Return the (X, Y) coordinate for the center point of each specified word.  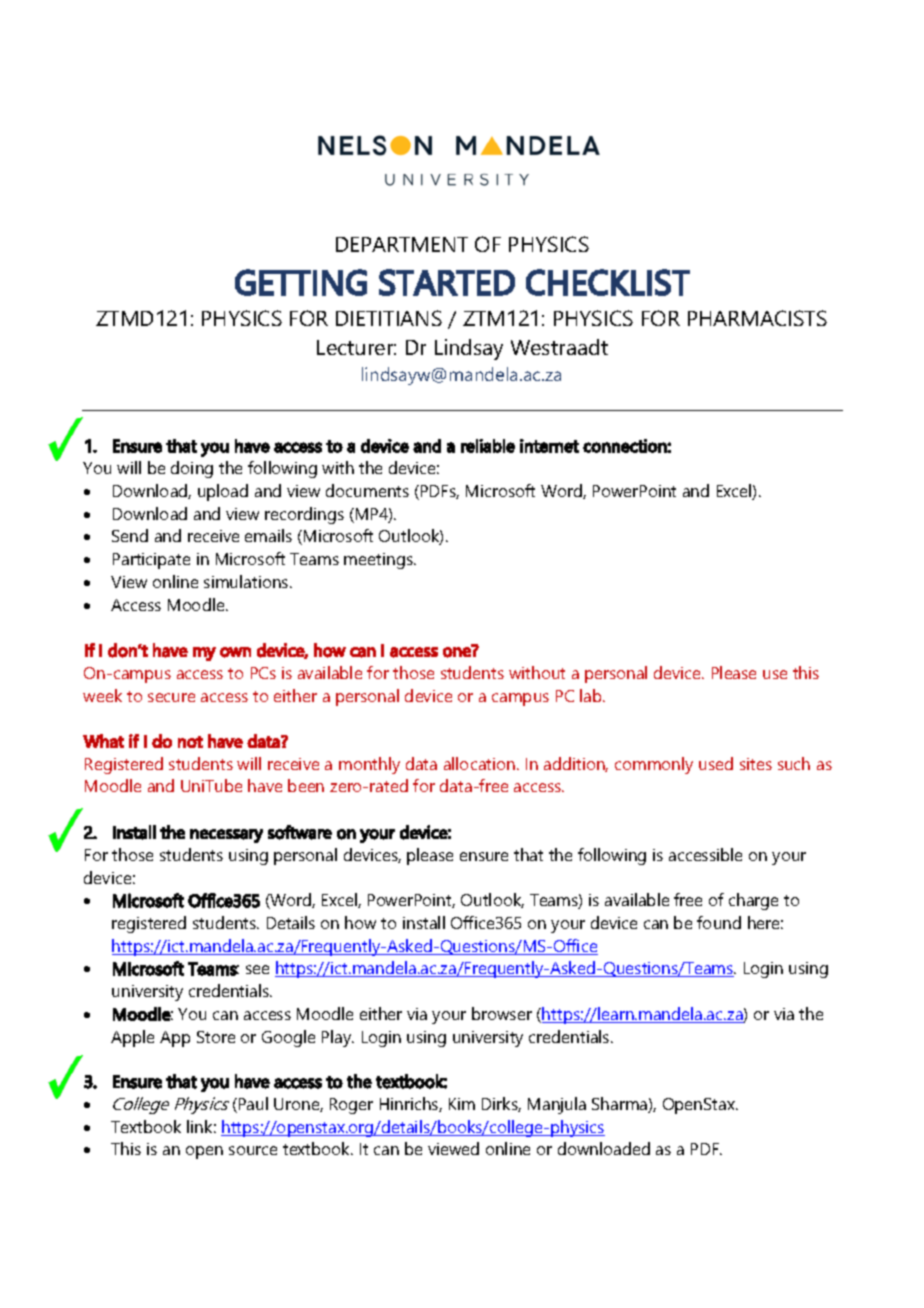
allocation (481, 763)
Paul (252, 1105)
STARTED (447, 282)
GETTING (301, 282)
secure (171, 697)
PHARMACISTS (757, 318)
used (716, 763)
